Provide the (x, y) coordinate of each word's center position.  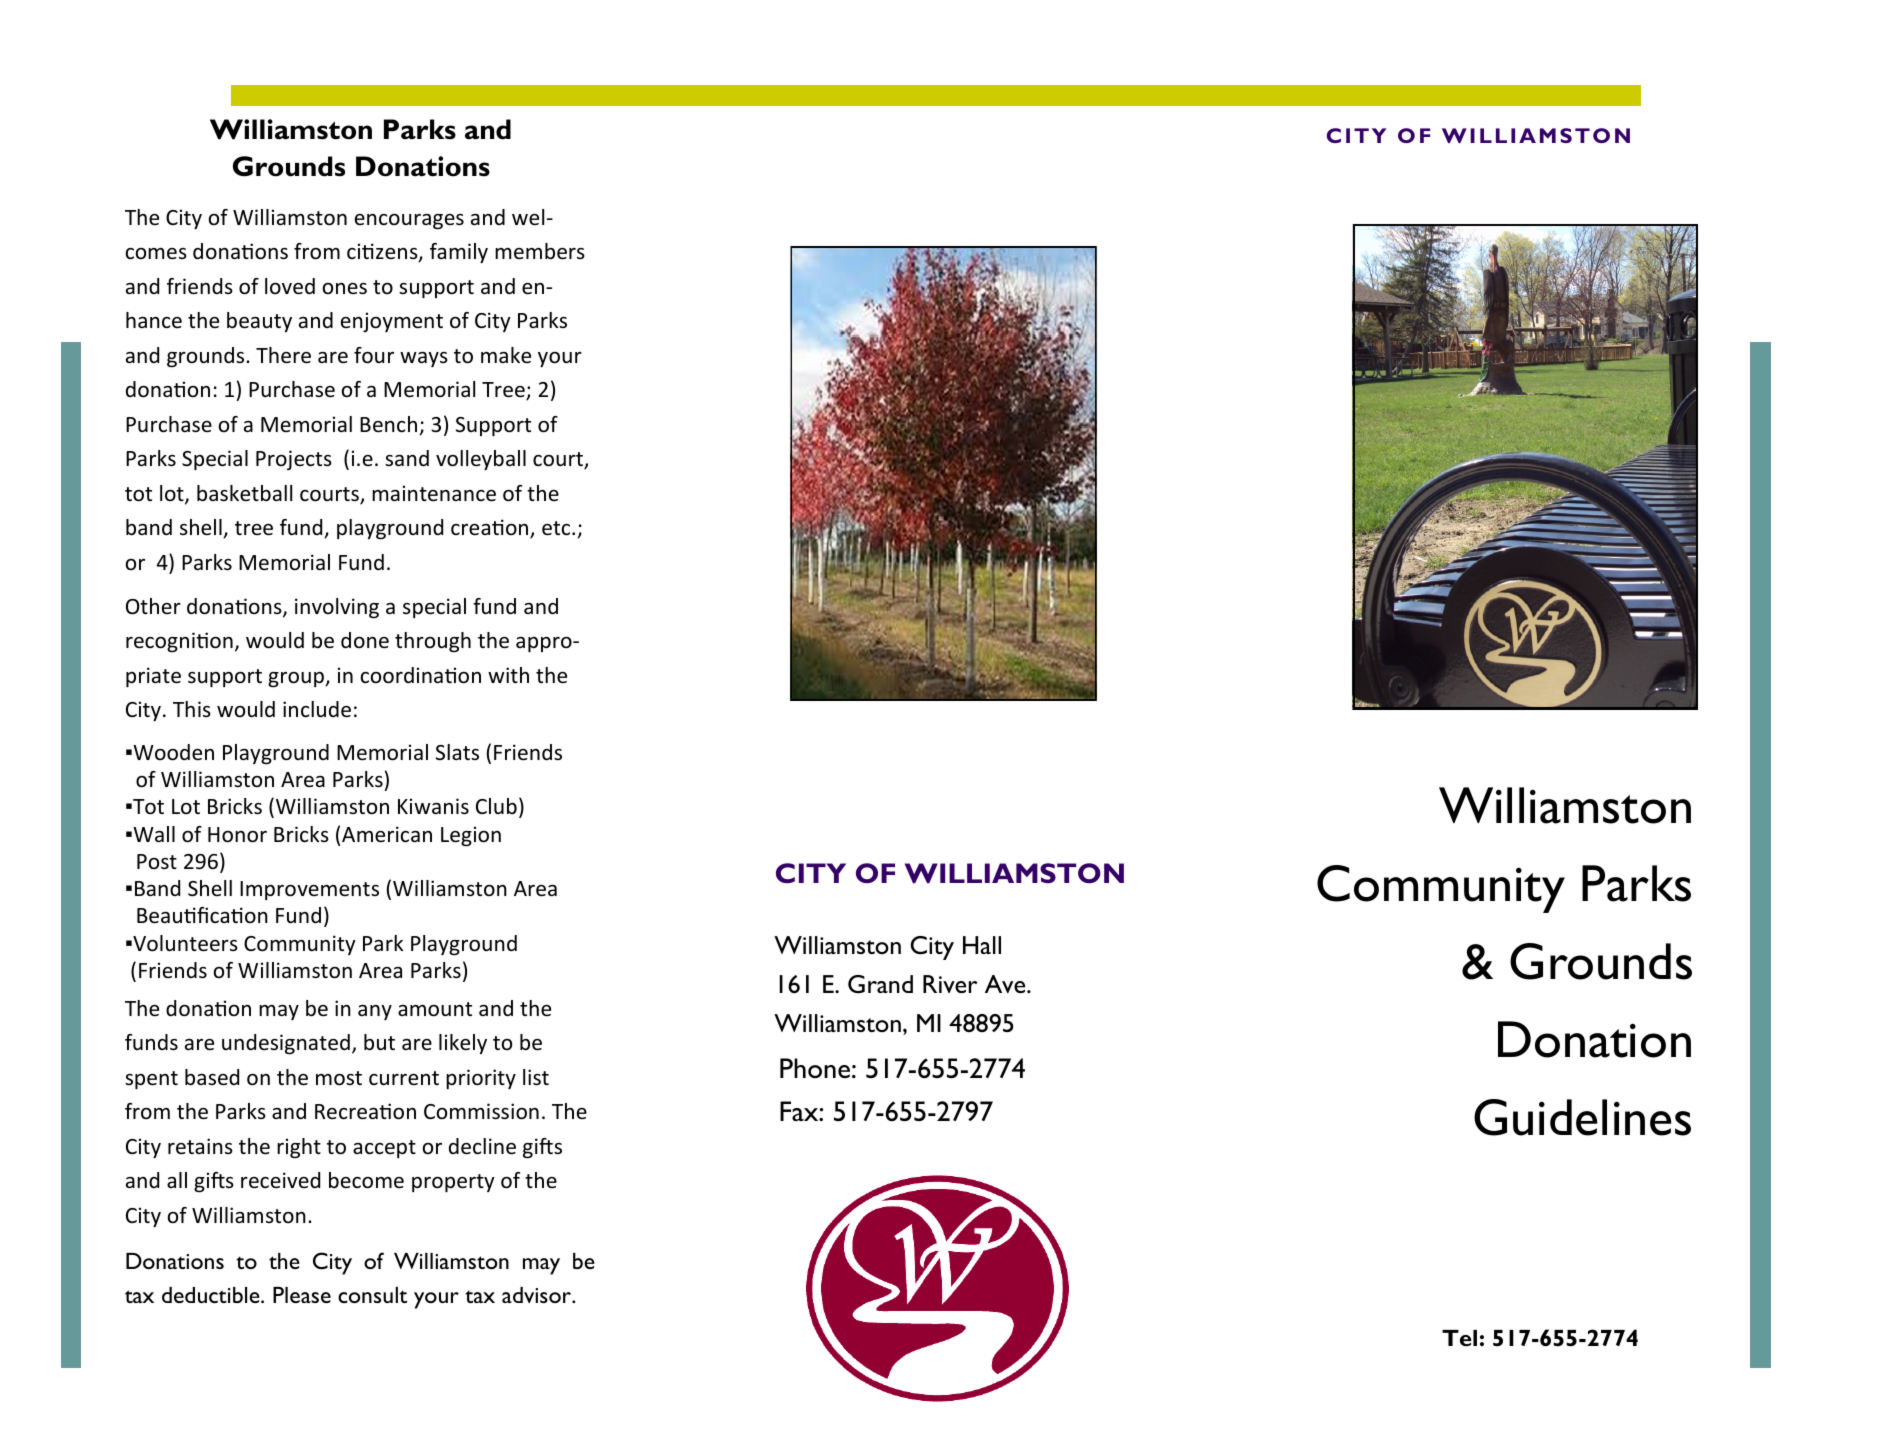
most (339, 1078)
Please (302, 1295)
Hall (982, 945)
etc (557, 528)
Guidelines (1582, 1117)
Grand (880, 984)
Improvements (309, 890)
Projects (294, 460)
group (297, 680)
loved (290, 286)
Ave (1006, 984)
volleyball (481, 460)
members (540, 251)
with (508, 675)
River (950, 984)
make (506, 355)
